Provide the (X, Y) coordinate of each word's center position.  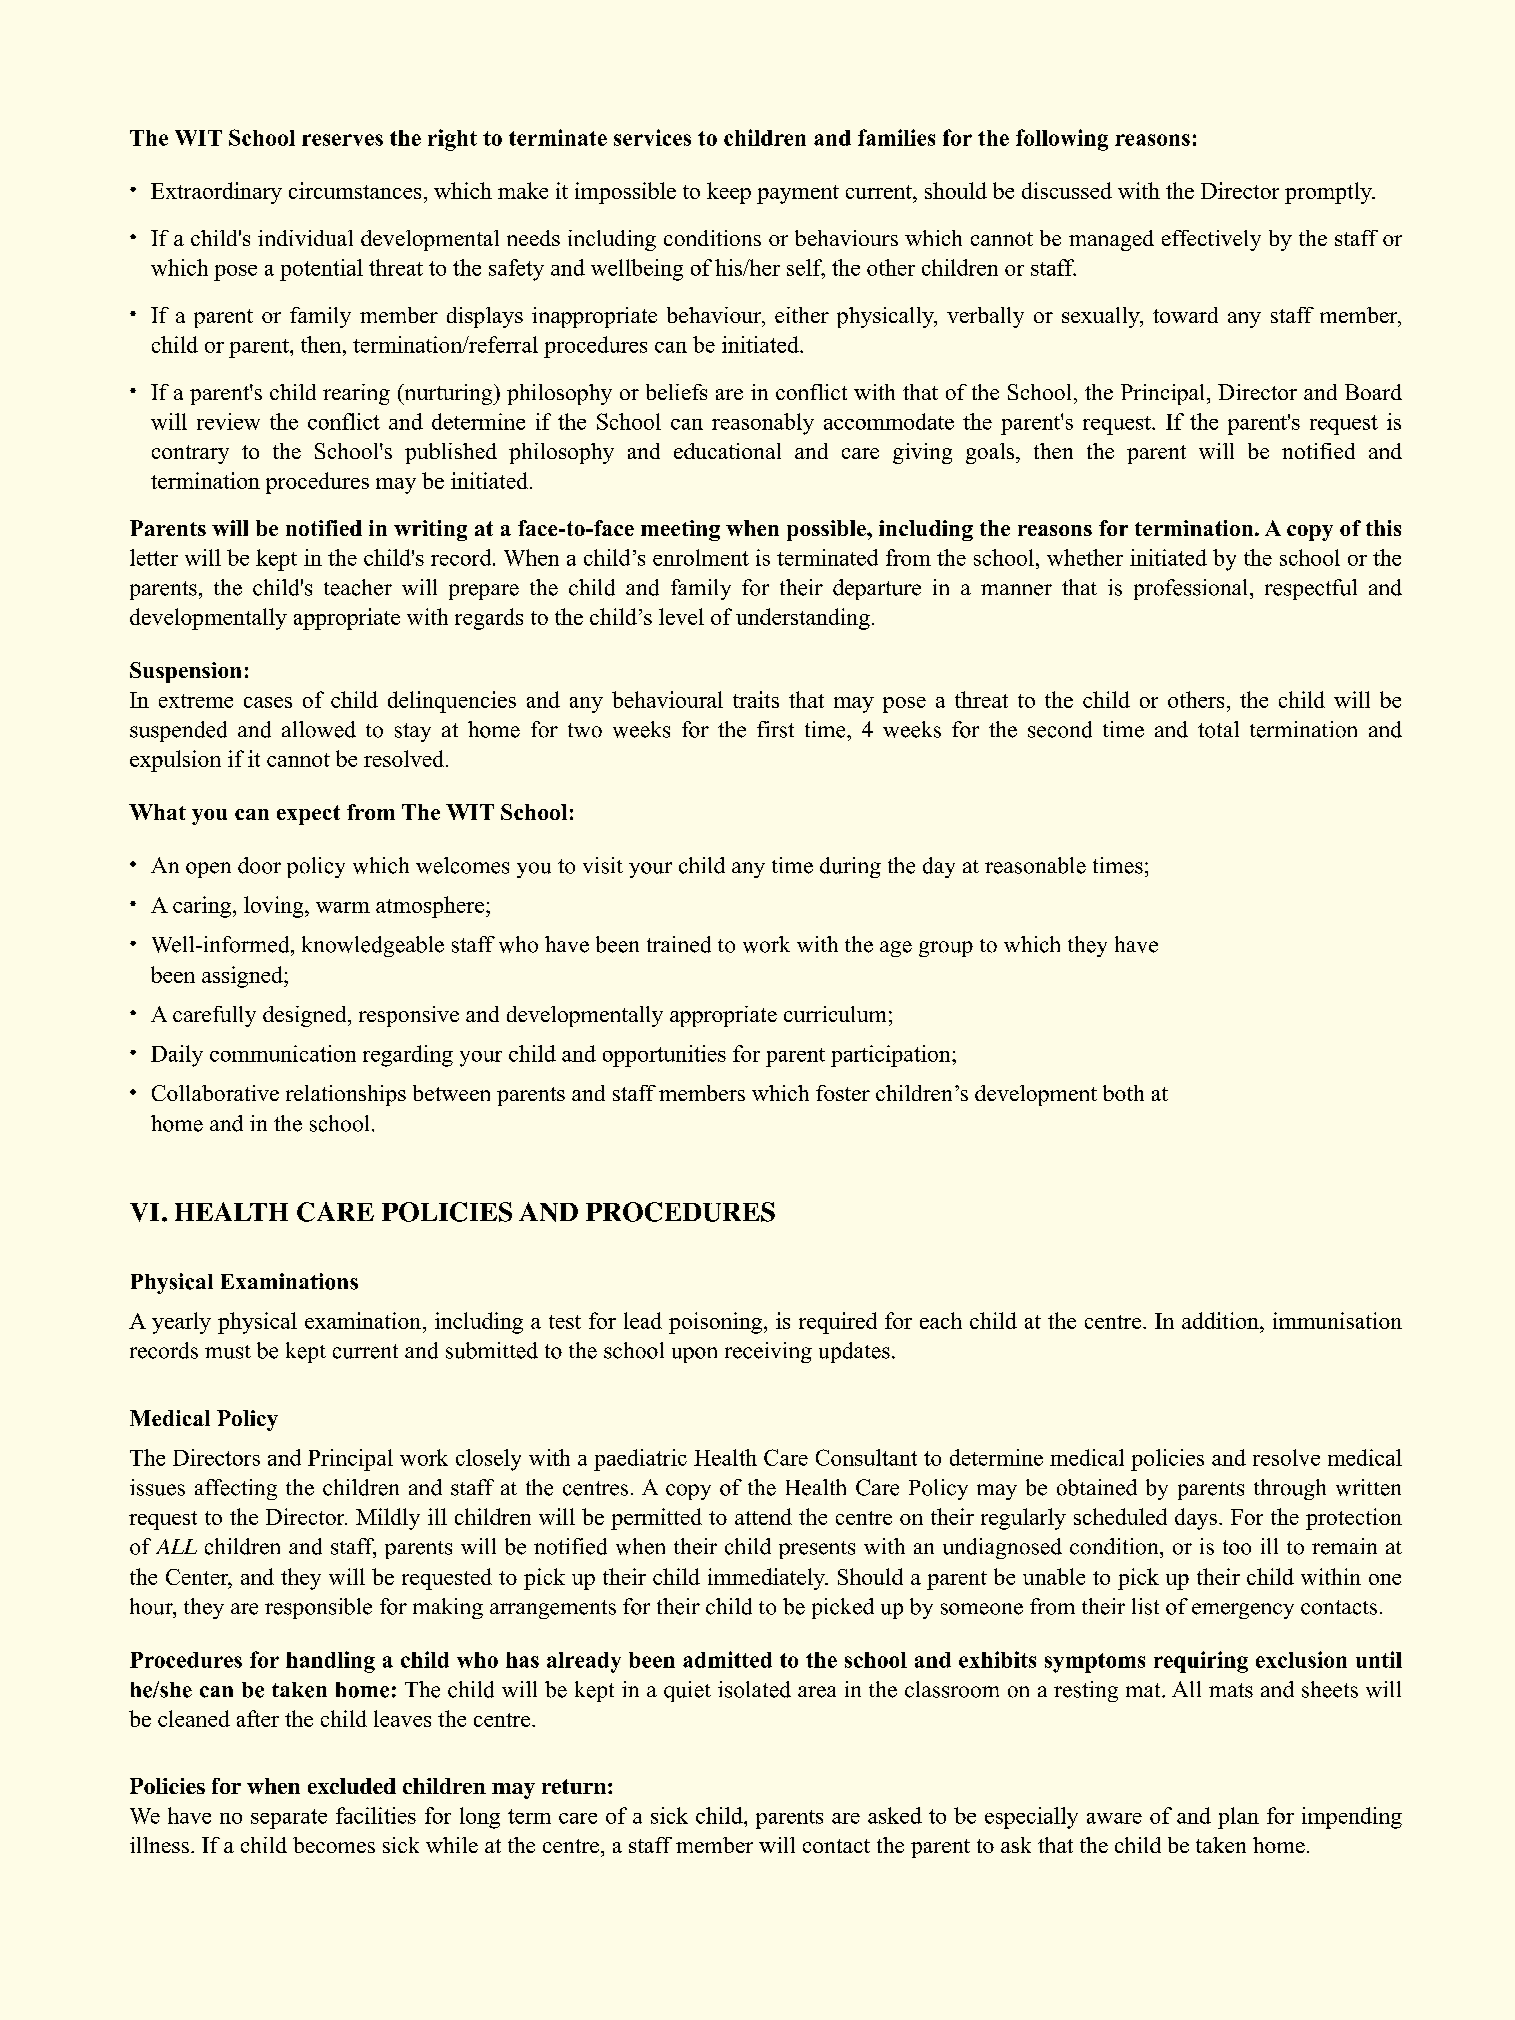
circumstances (355, 190)
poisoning (717, 1323)
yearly (181, 1323)
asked (895, 1815)
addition (1221, 1320)
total (1218, 729)
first (775, 729)
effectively (1211, 240)
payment (798, 194)
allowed (319, 729)
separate (289, 1819)
